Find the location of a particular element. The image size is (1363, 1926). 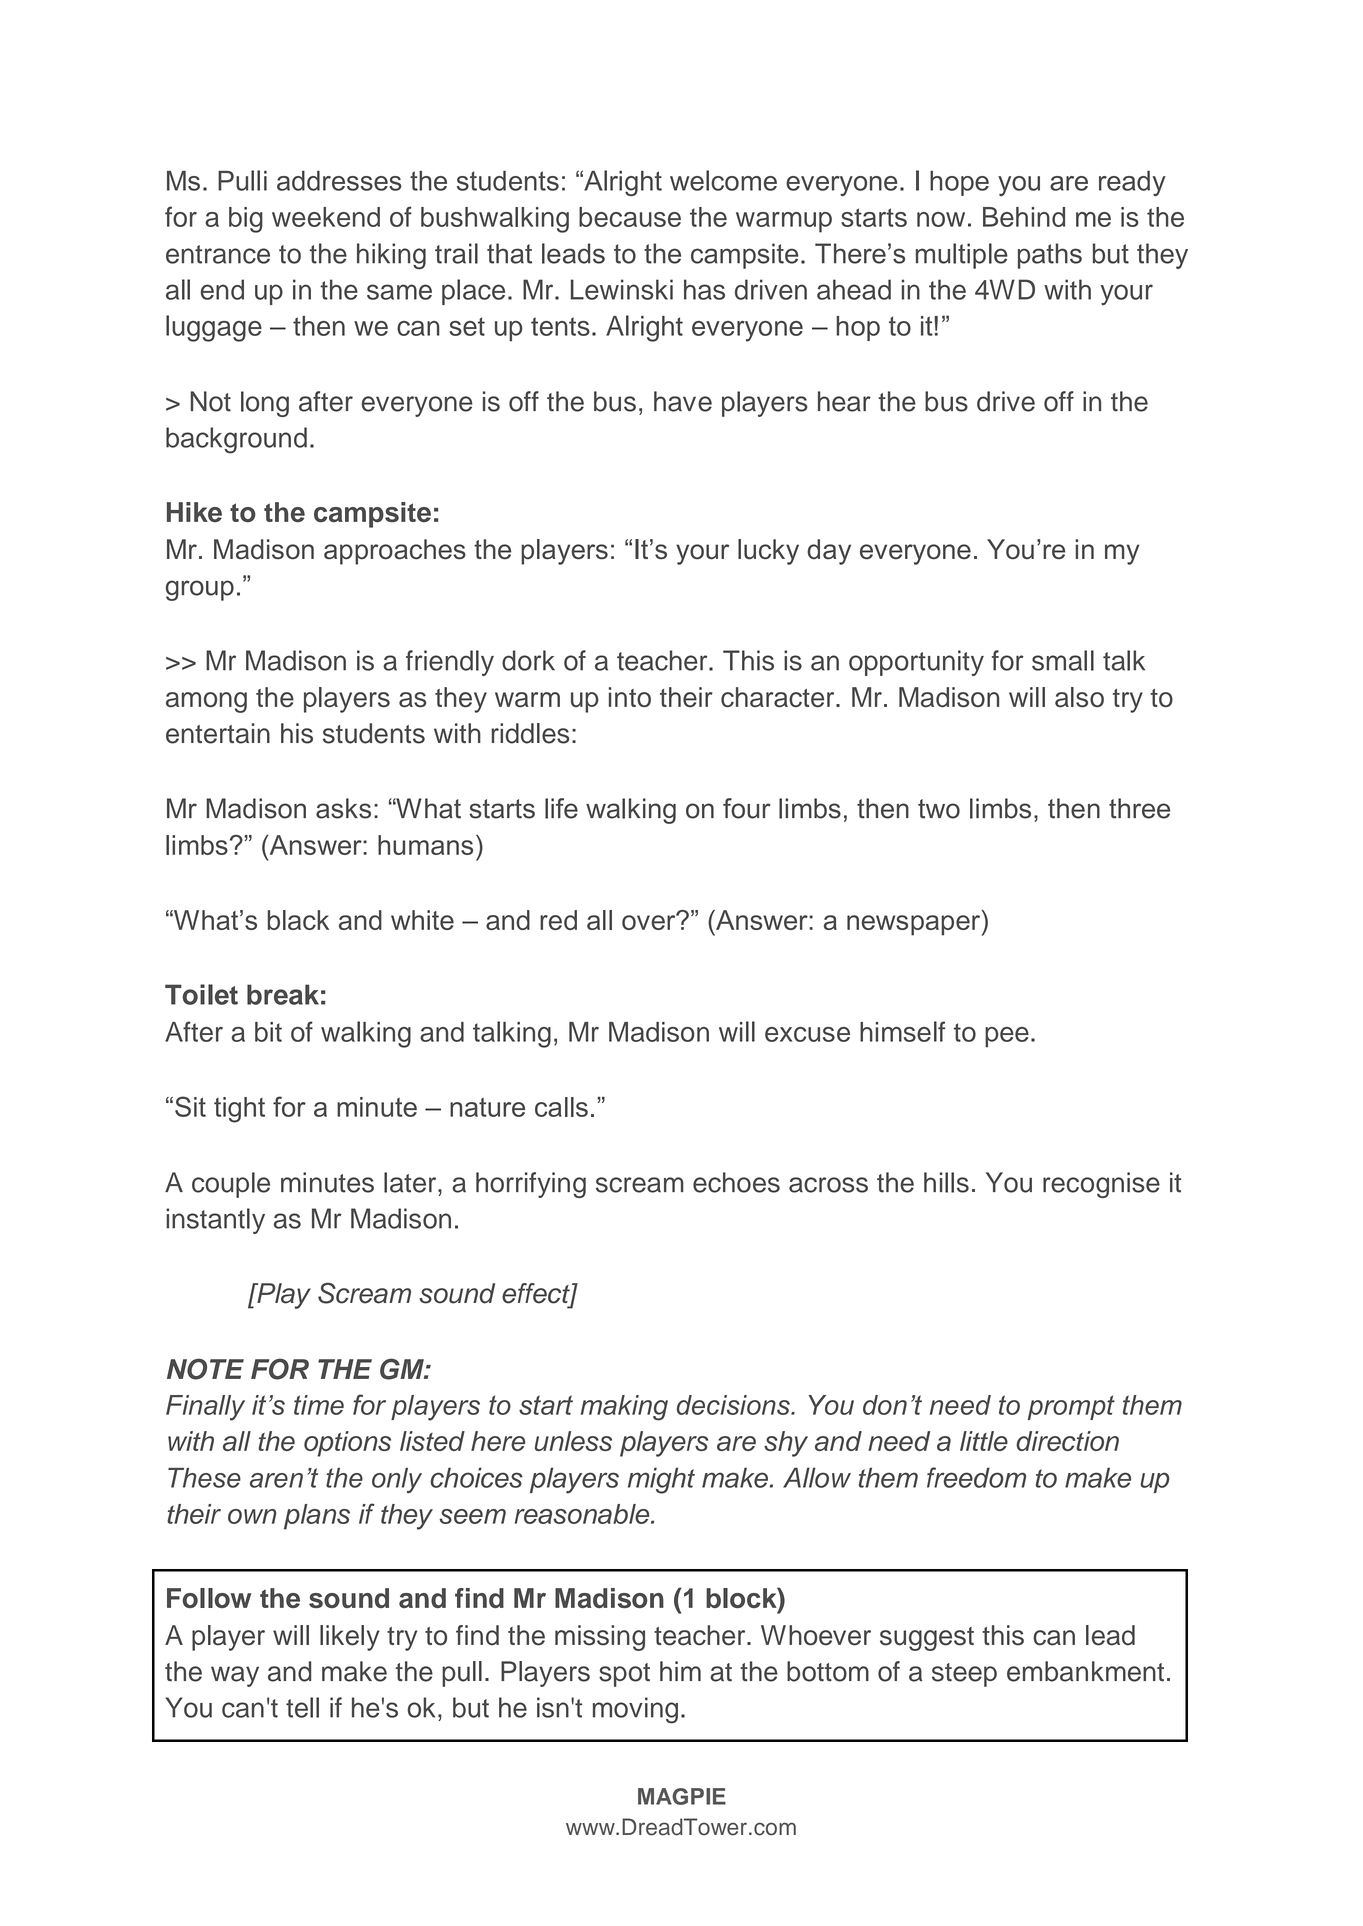

weekend is located at coordinates (326, 217).
